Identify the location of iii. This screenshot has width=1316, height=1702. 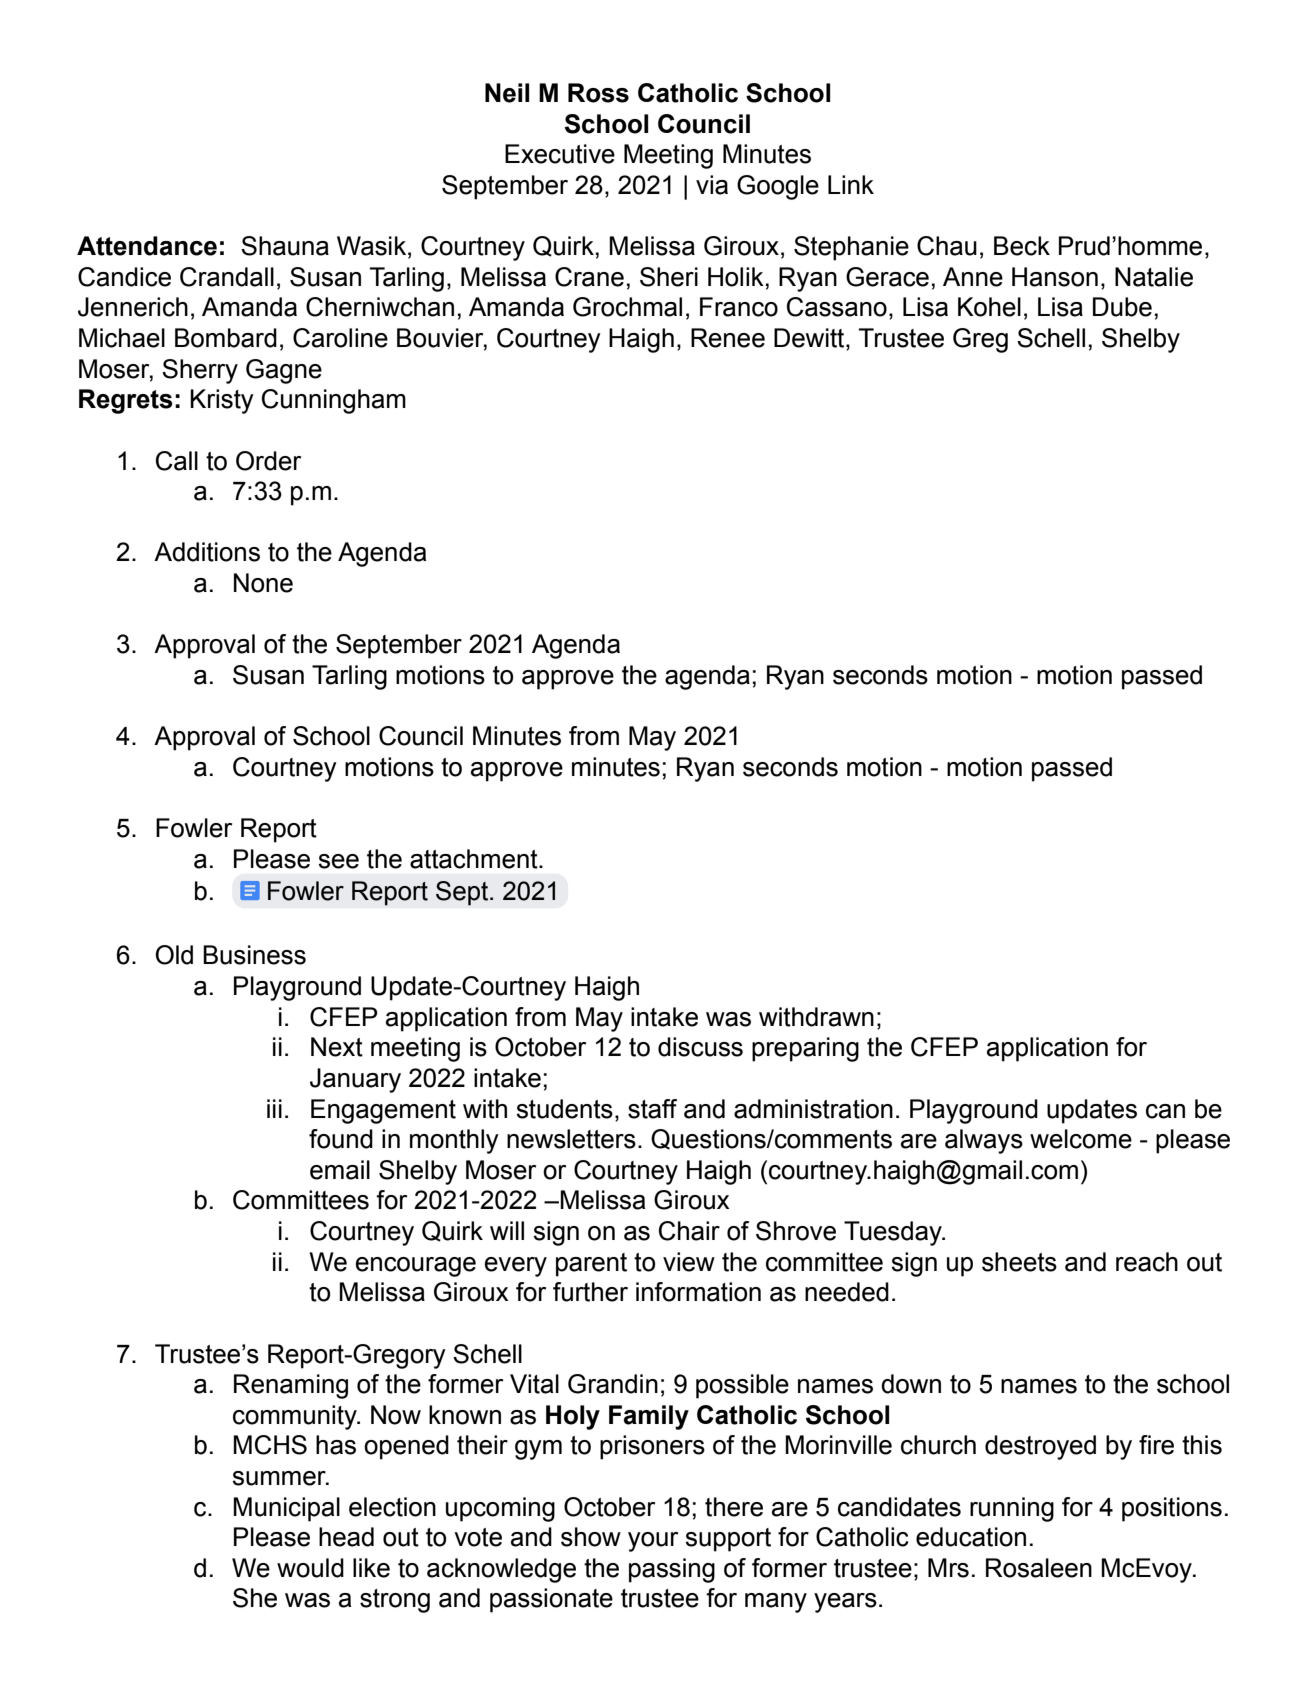
(274, 1108).
